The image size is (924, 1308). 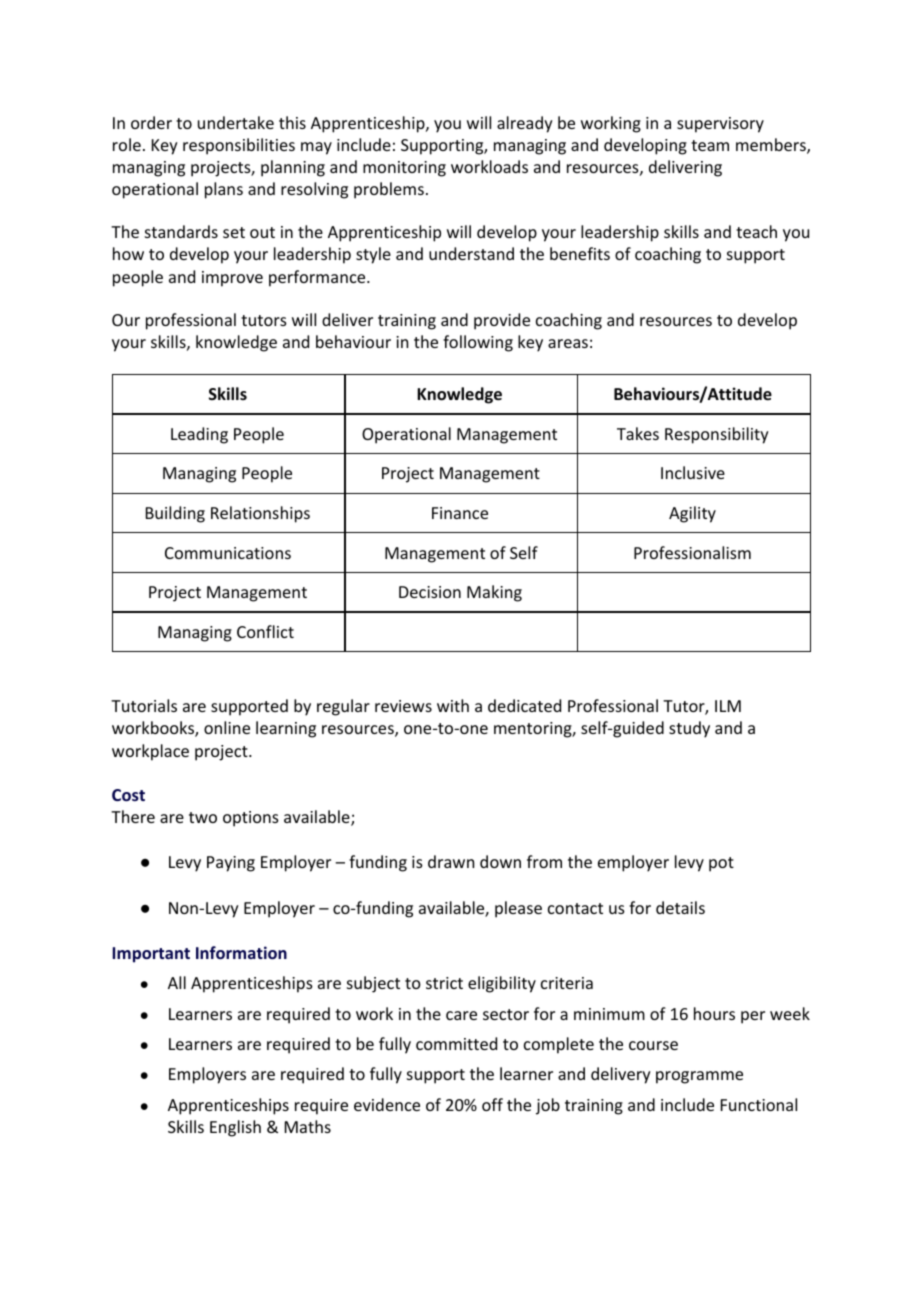 I want to click on two, so click(x=203, y=817).
